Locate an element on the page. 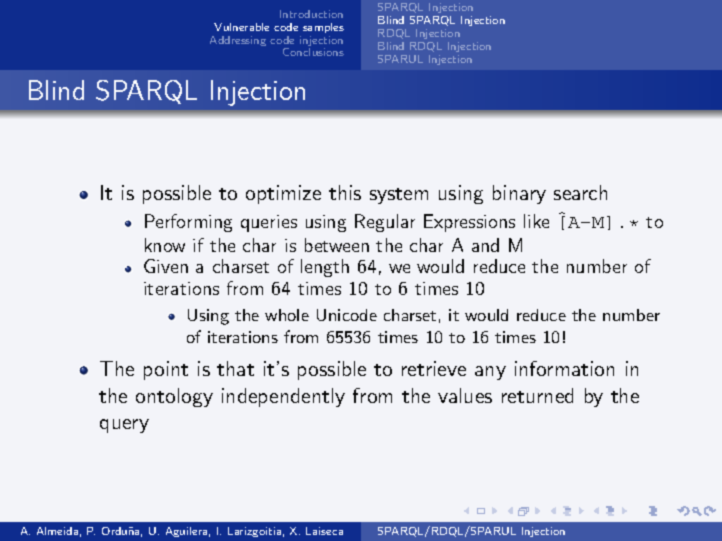 Image resolution: width=722 pixels, height=541 pixels. length is located at coordinates (325, 268).
